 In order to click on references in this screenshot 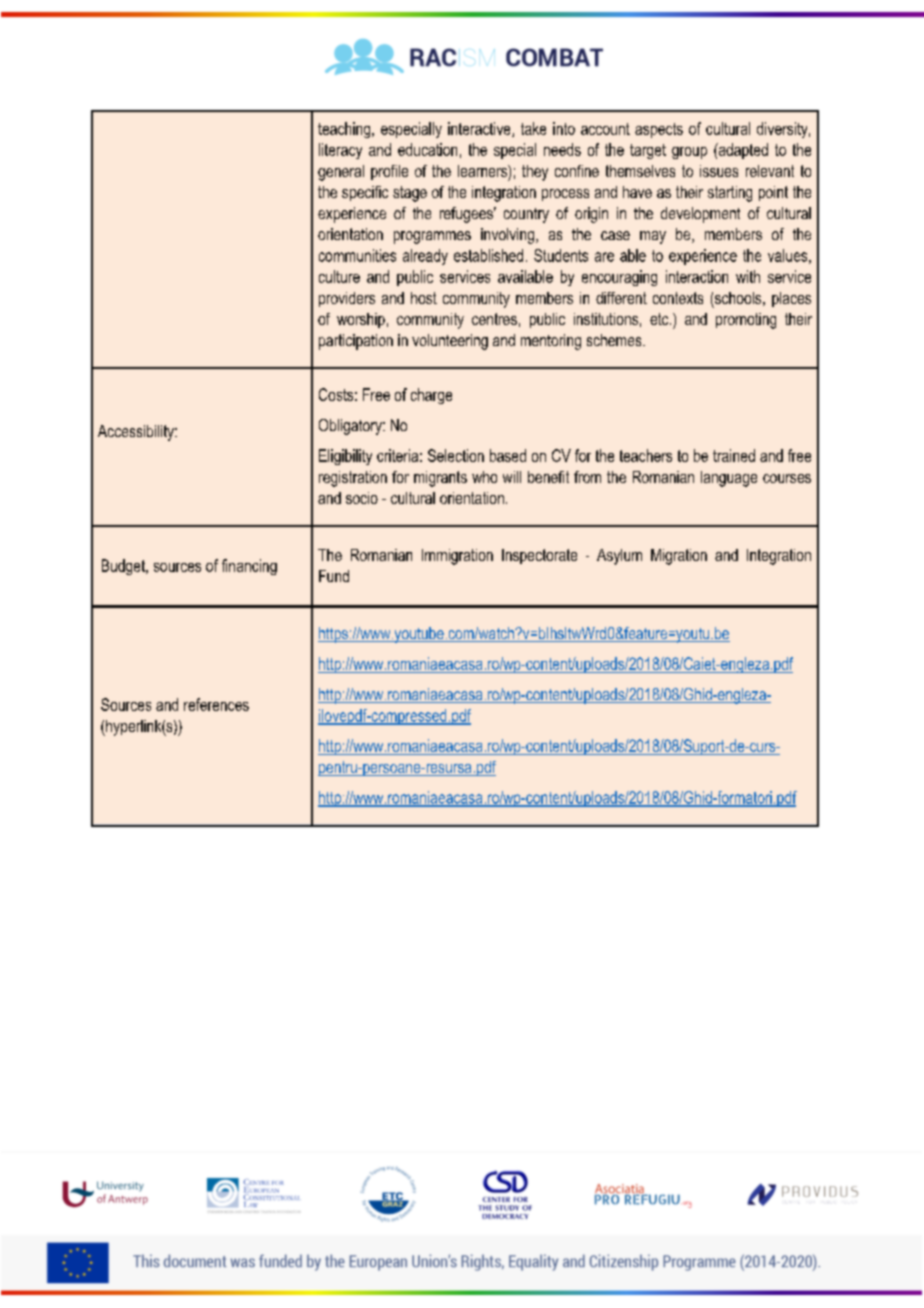, I will do `click(216, 704)`.
